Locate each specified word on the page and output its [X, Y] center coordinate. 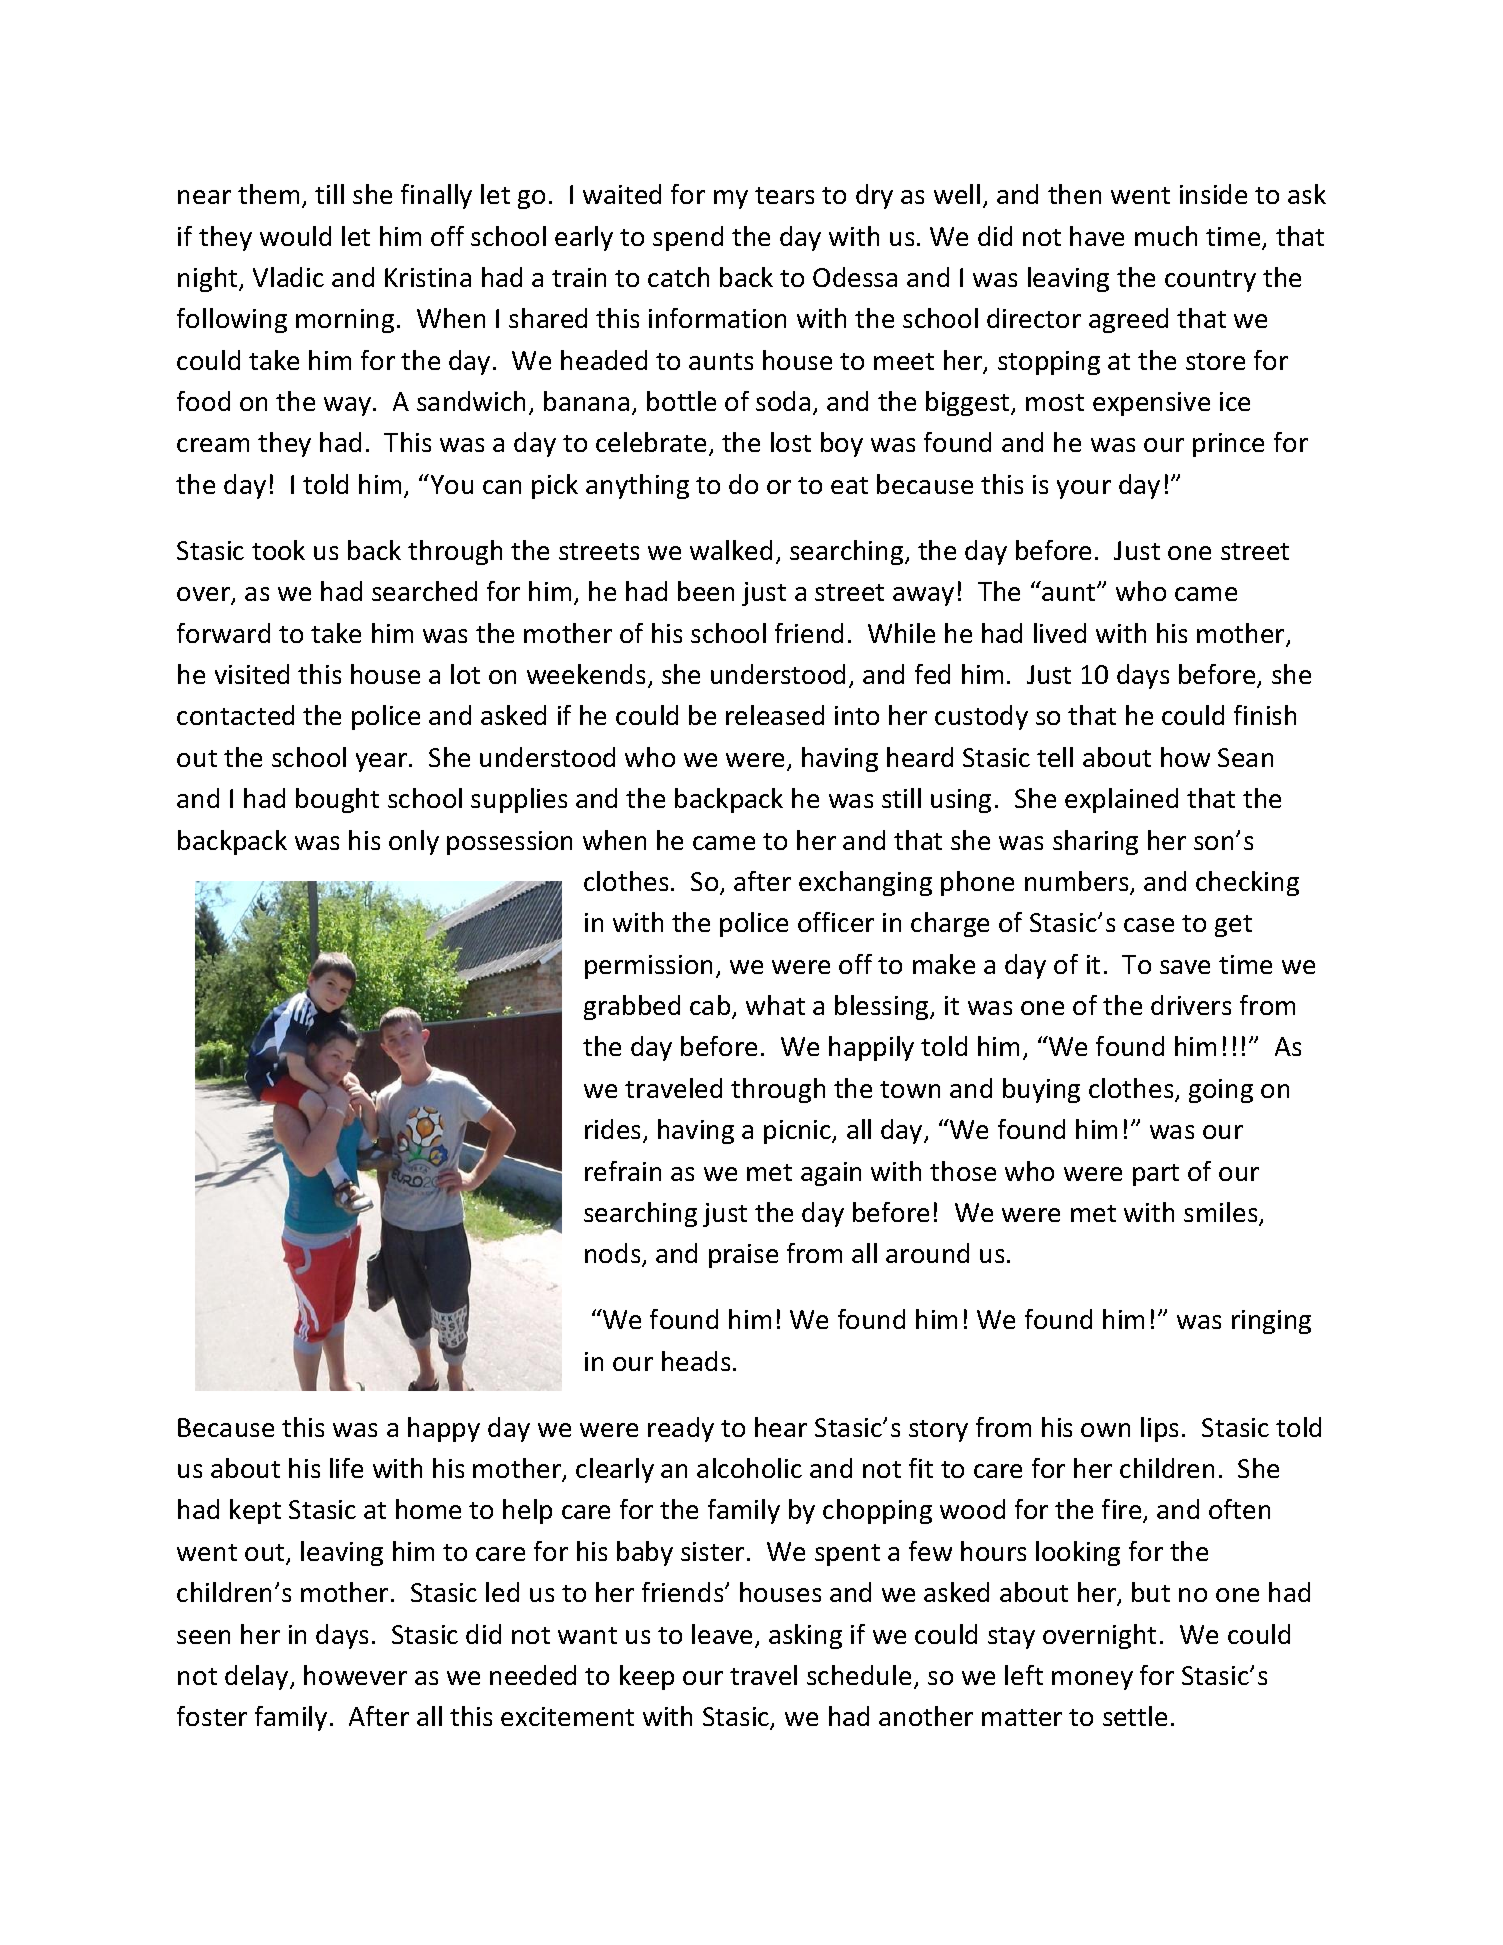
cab [711, 1006]
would [295, 236]
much [1166, 236]
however [355, 1675]
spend [688, 238]
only [414, 842]
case [1149, 925]
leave [722, 1634]
